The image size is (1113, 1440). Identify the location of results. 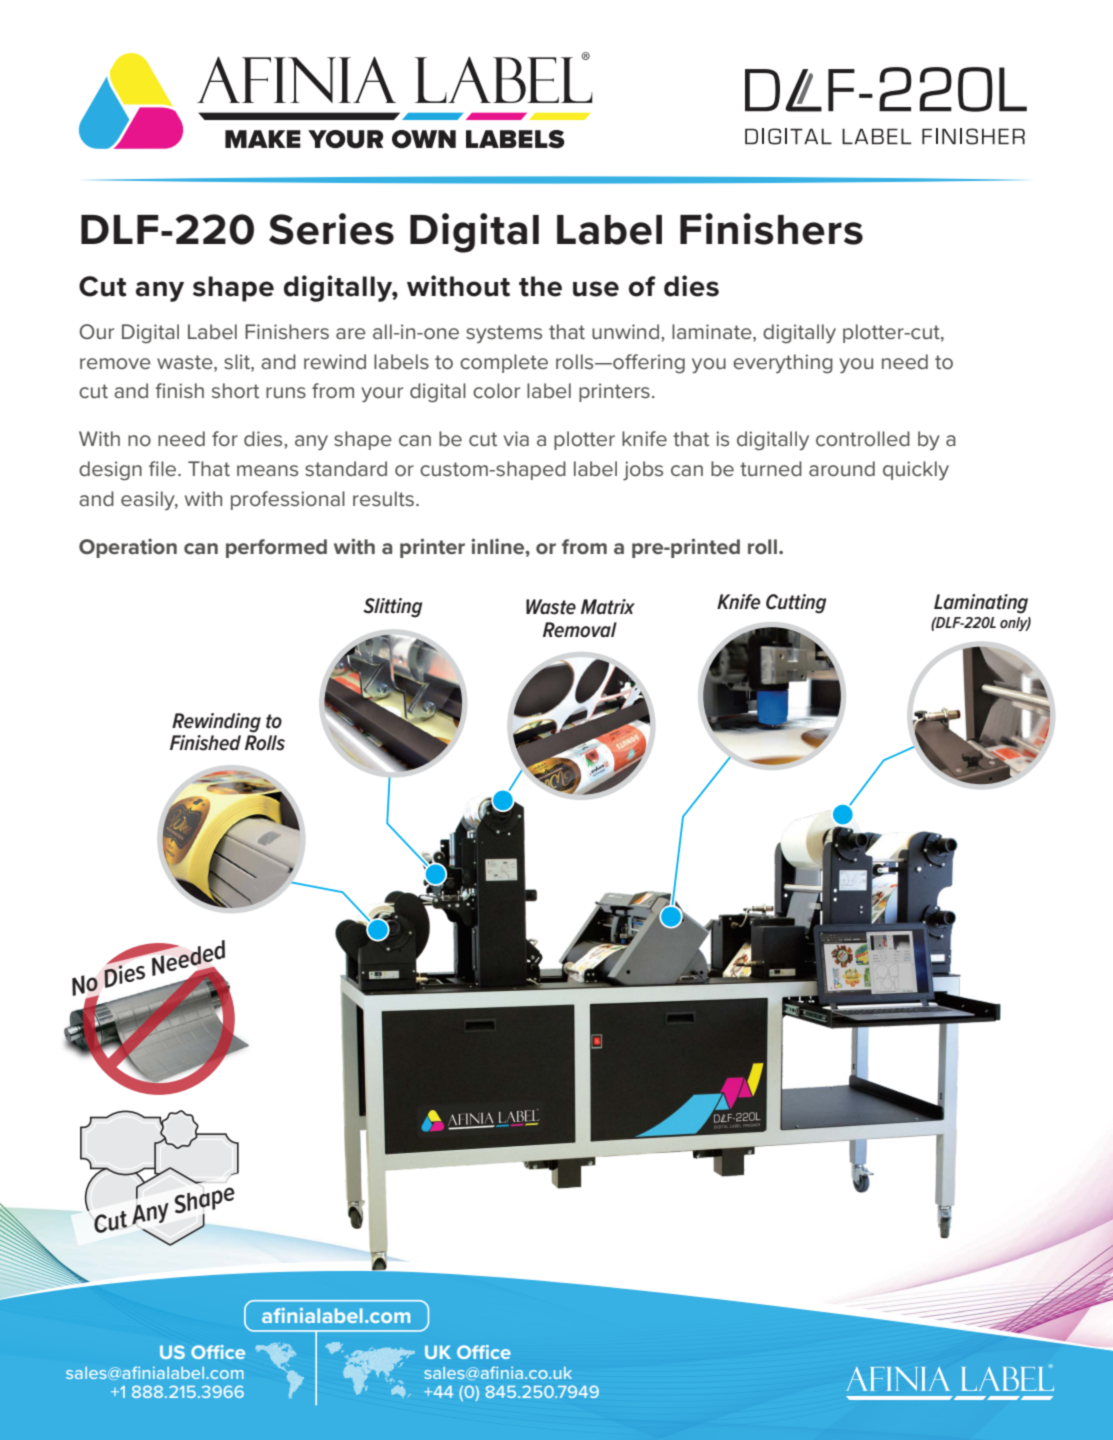
(383, 498).
